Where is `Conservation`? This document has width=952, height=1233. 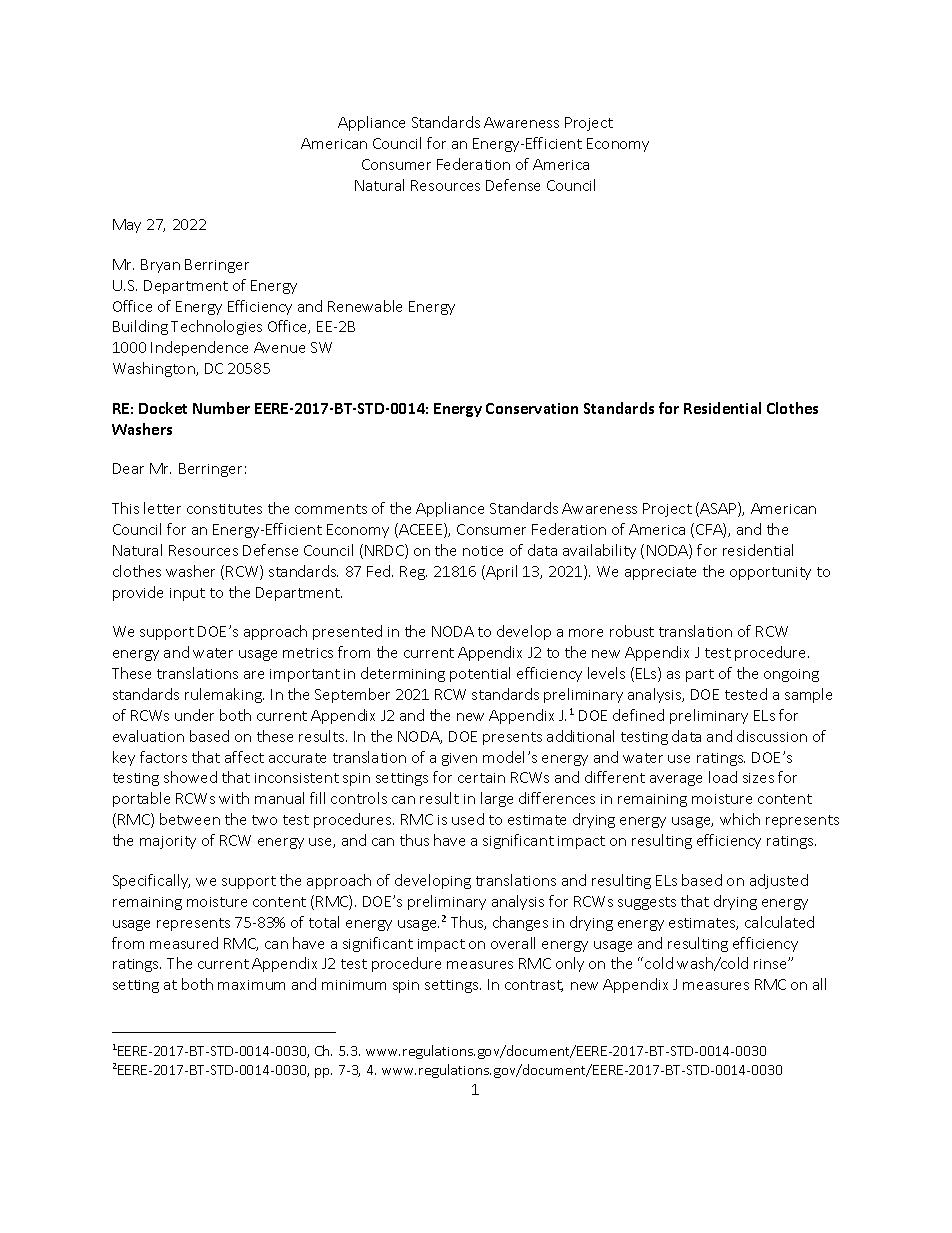
Conservation is located at coordinates (532, 408).
